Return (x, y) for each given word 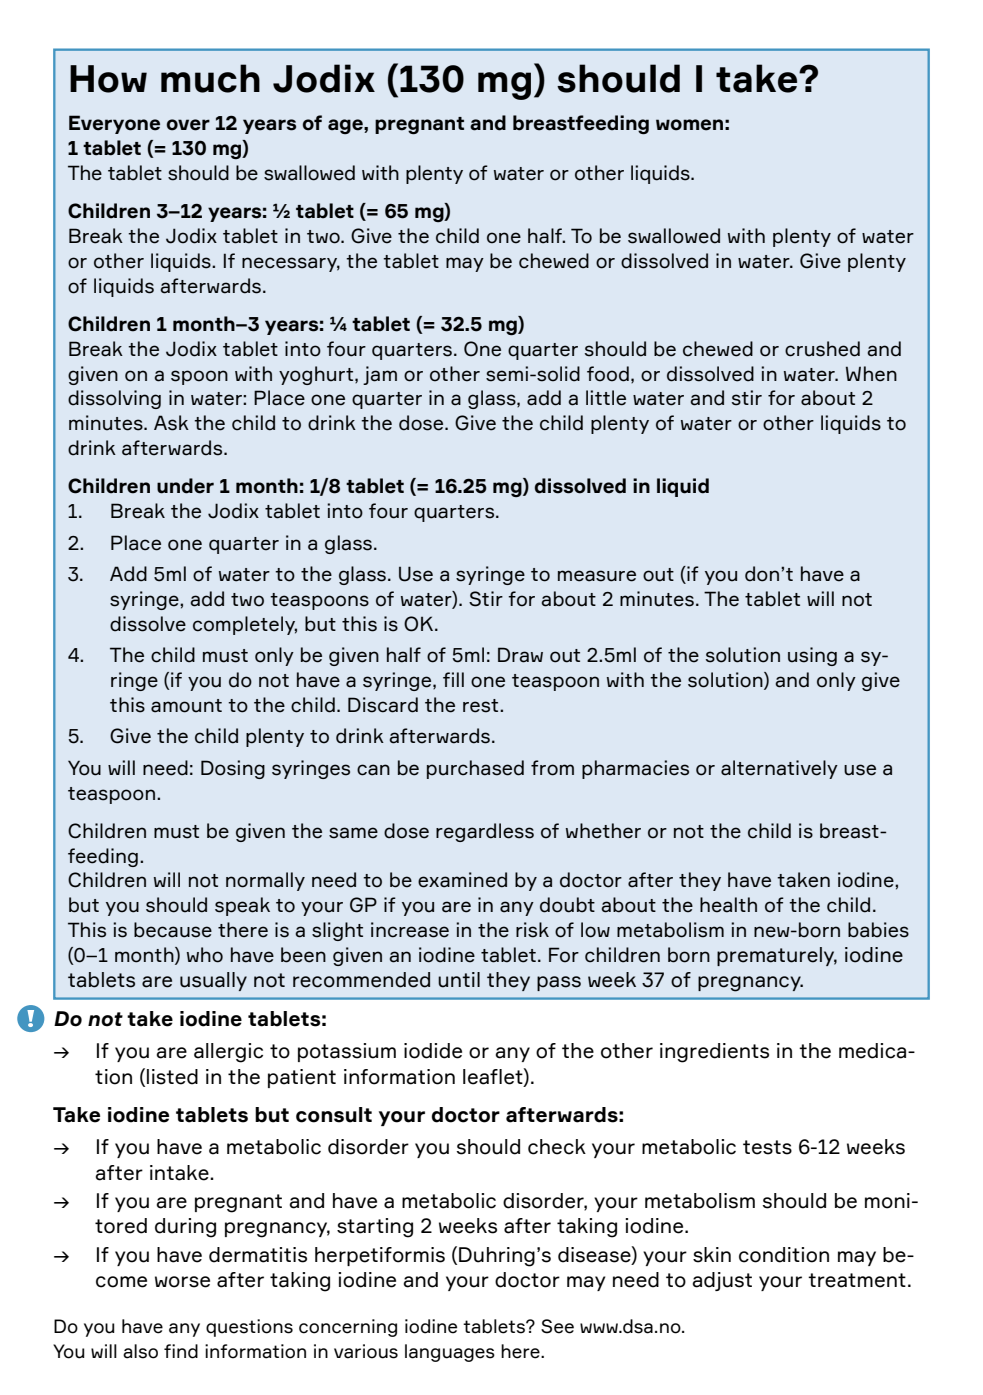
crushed (822, 349)
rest (482, 706)
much (210, 78)
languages (450, 1353)
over (188, 125)
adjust (722, 1281)
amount (186, 706)
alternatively (779, 769)
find (181, 1351)
